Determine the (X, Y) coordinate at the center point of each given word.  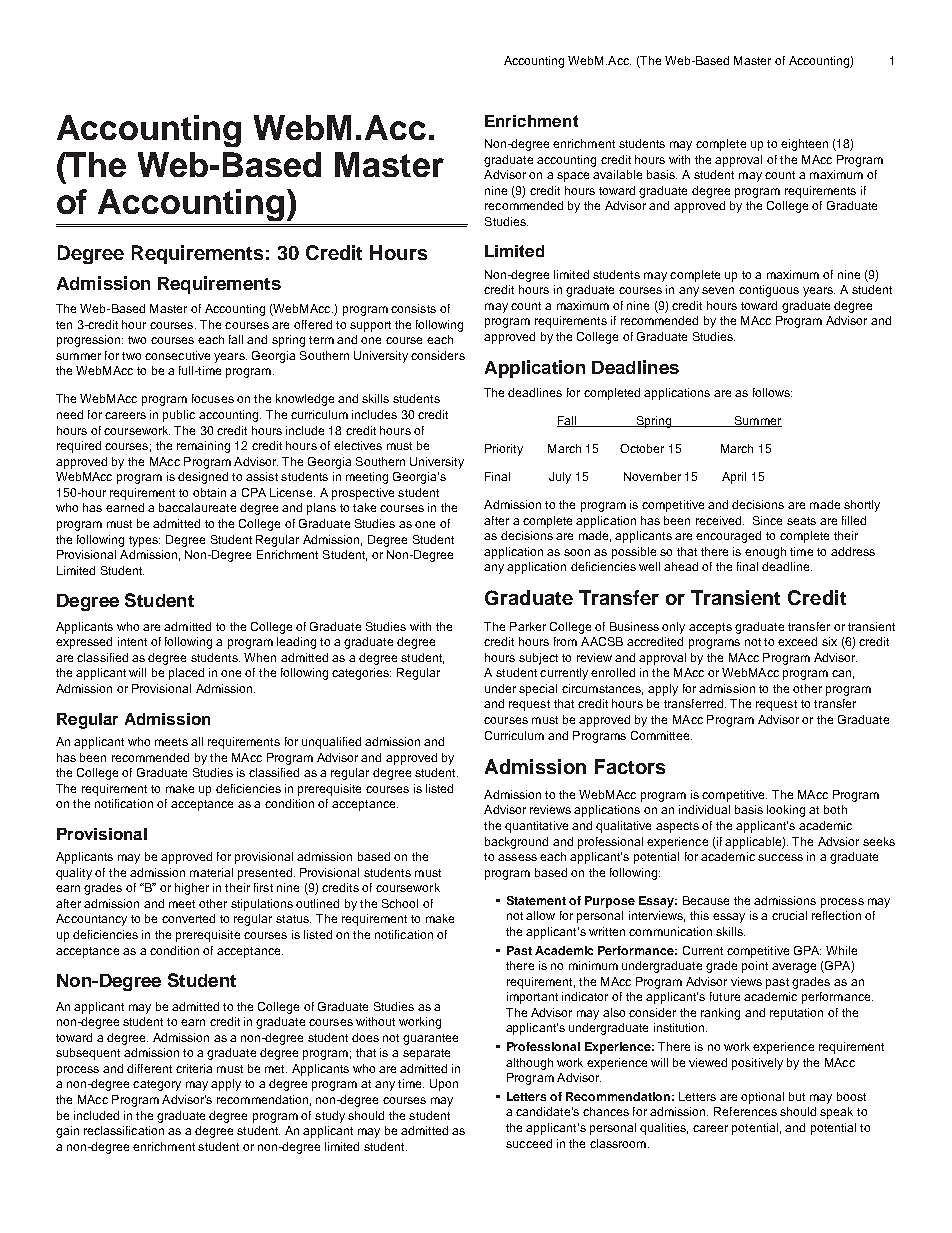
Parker (528, 626)
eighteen (804, 145)
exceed (797, 641)
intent (132, 641)
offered (313, 324)
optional (762, 1098)
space (573, 177)
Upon (444, 1085)
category (157, 1085)
